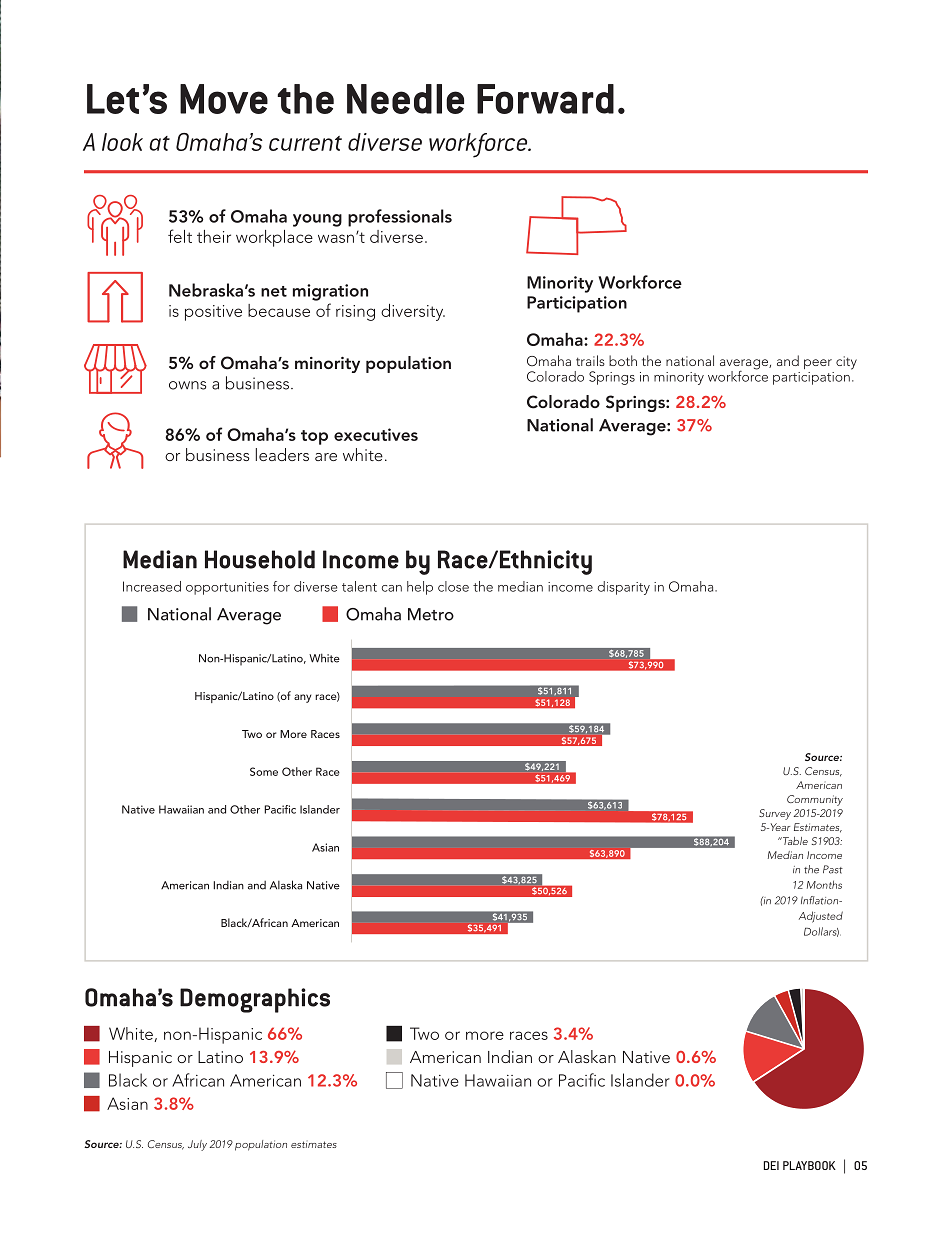  Describe the element at coordinates (818, 364) in the page. I see `peer` at that location.
